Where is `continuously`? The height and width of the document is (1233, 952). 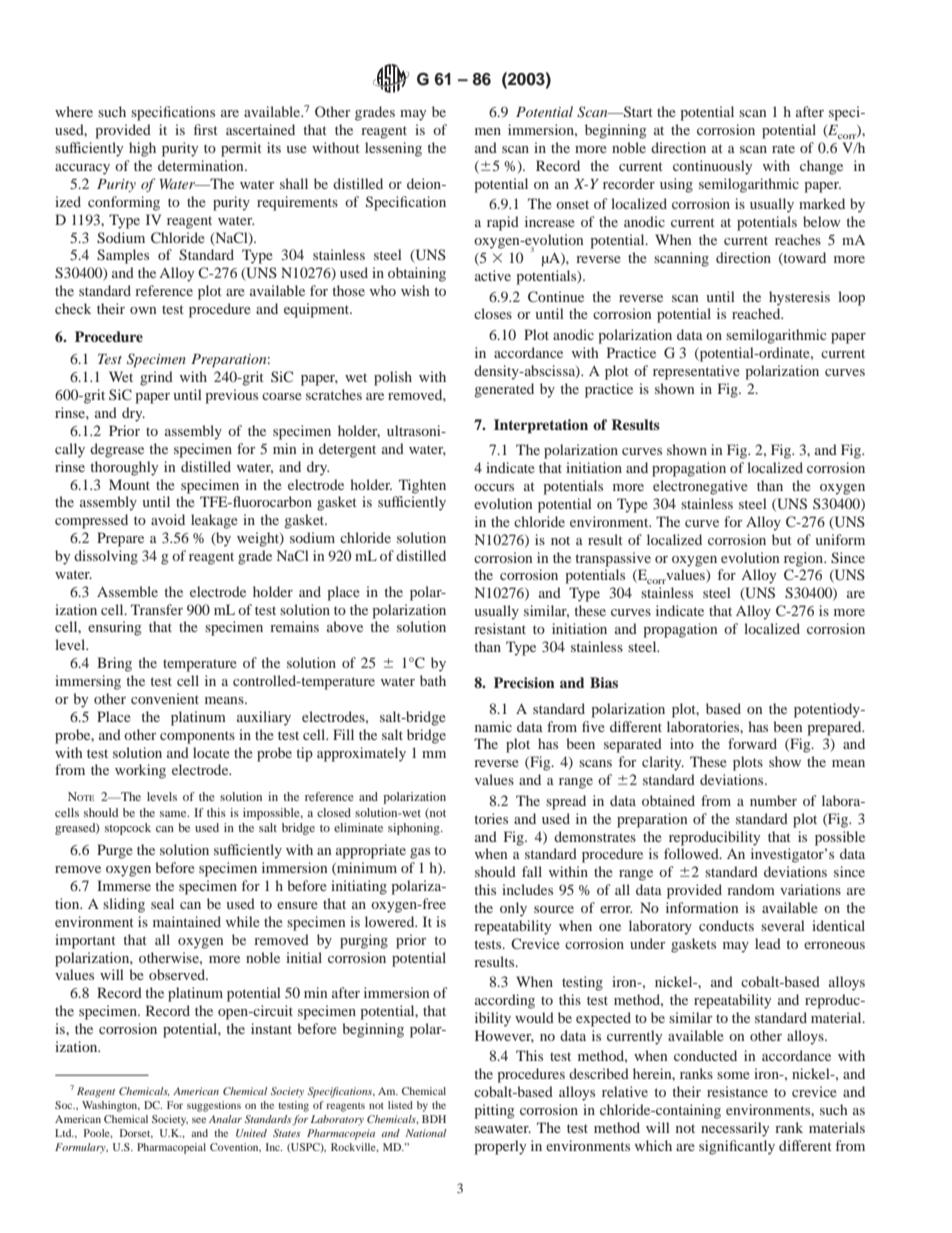
continuously is located at coordinates (712, 167).
